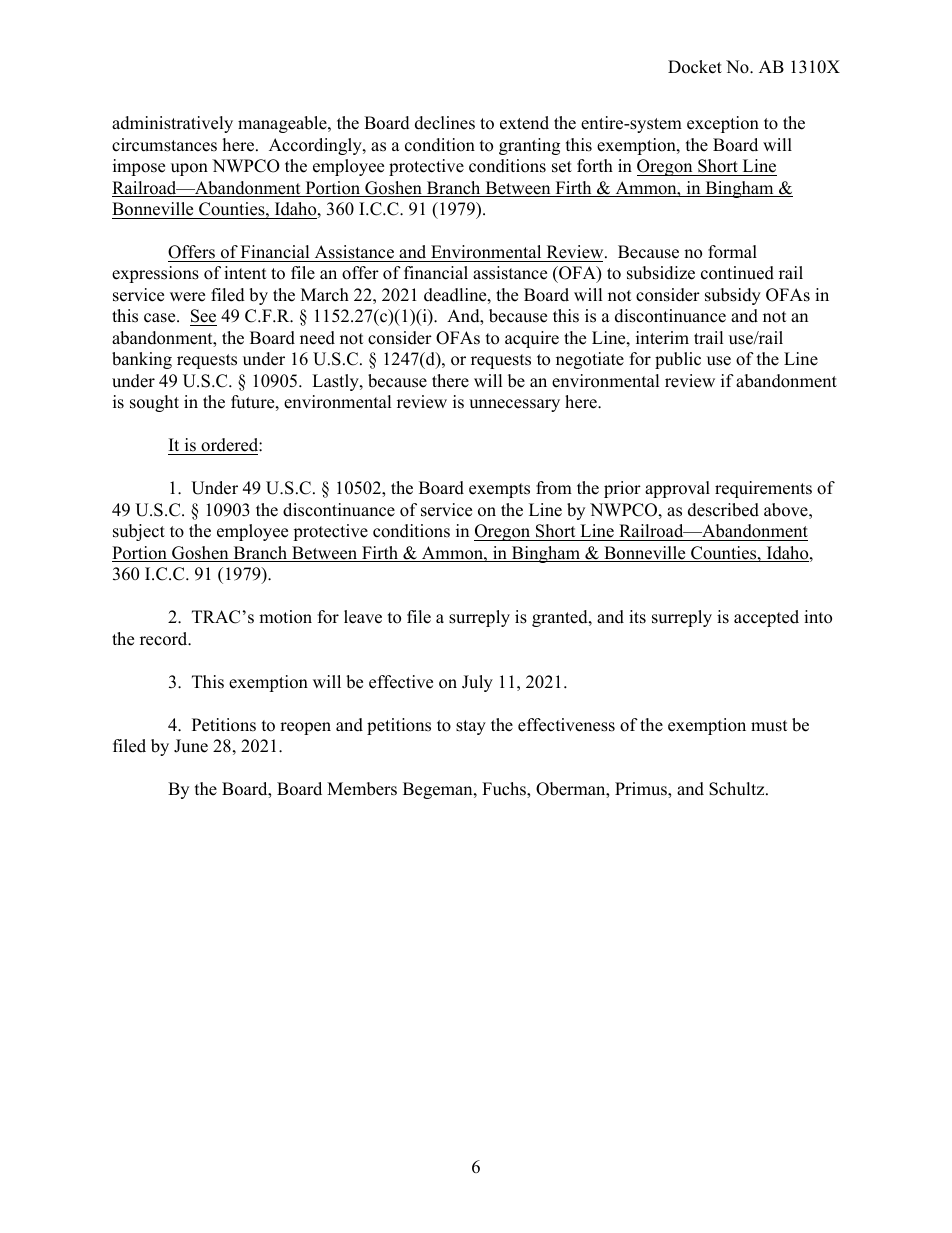 This document has height=1233, width=952. What do you see at coordinates (191, 746) in the document?
I see `June` at bounding box center [191, 746].
